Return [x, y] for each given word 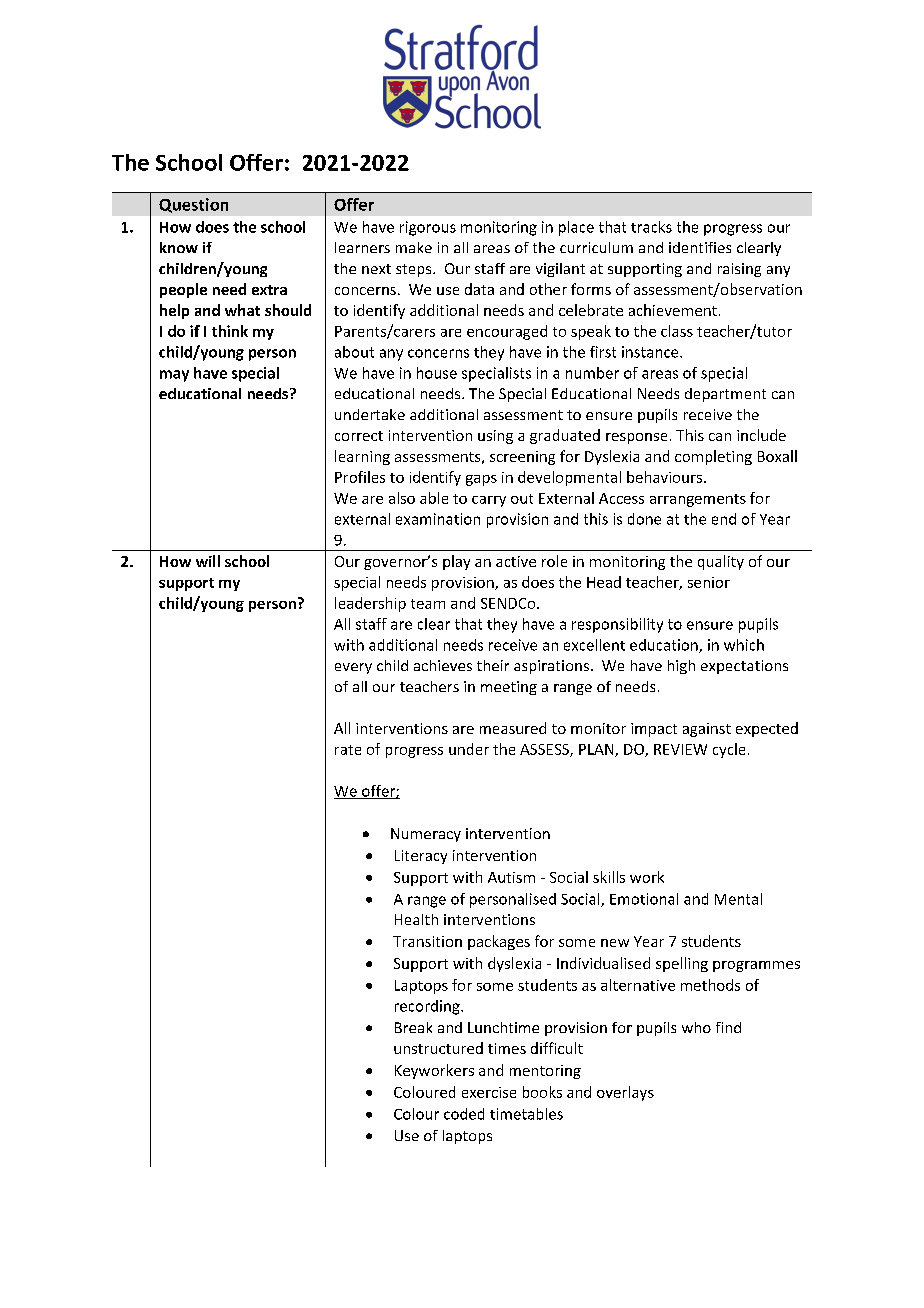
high [681, 667]
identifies [700, 247]
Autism [511, 877]
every [353, 668]
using [495, 437]
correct [359, 436]
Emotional [644, 899]
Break [413, 1027]
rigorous [428, 228]
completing [713, 457]
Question [193, 205]
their [493, 665]
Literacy [421, 857]
